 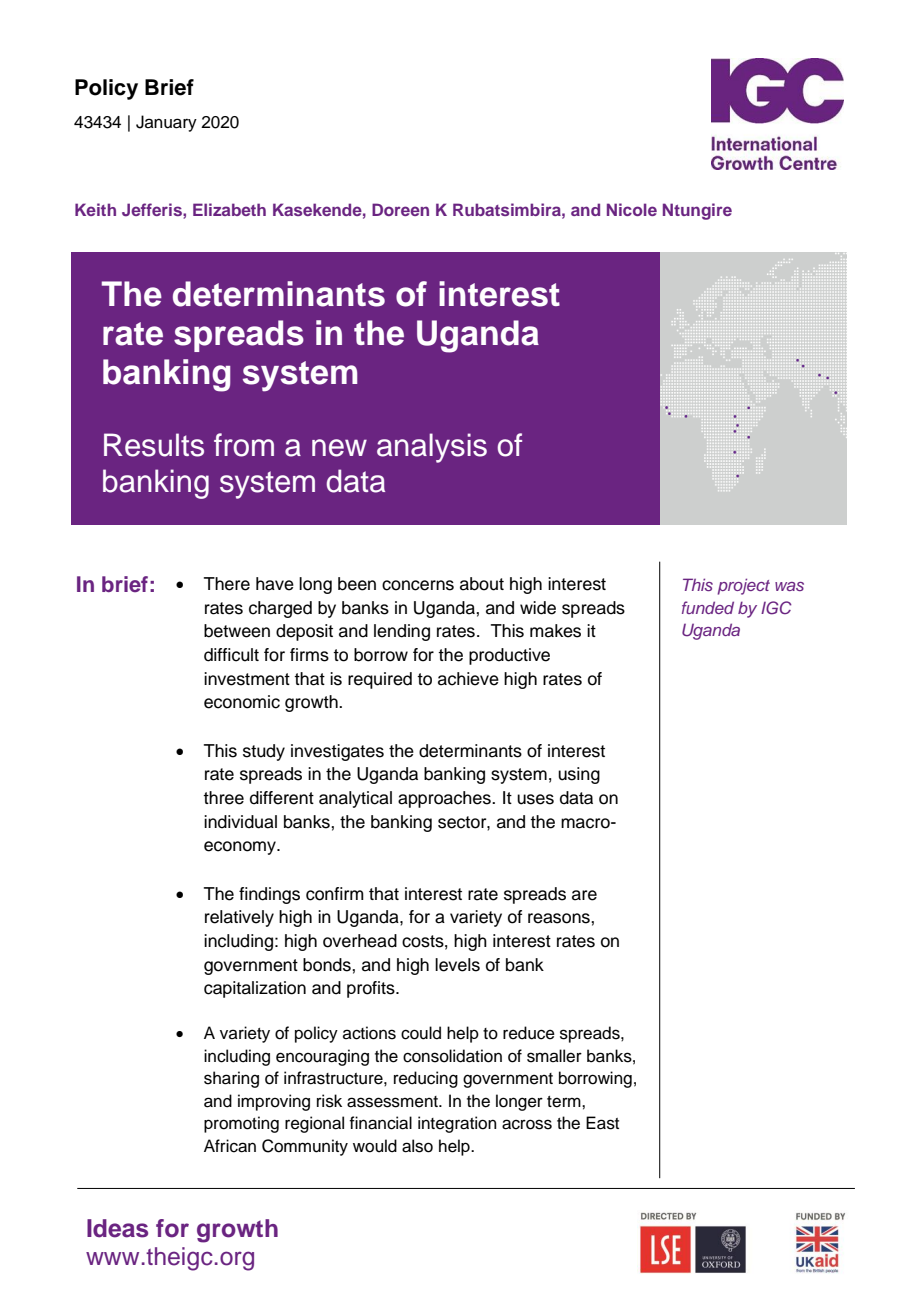 I want to click on are, so click(x=584, y=895).
